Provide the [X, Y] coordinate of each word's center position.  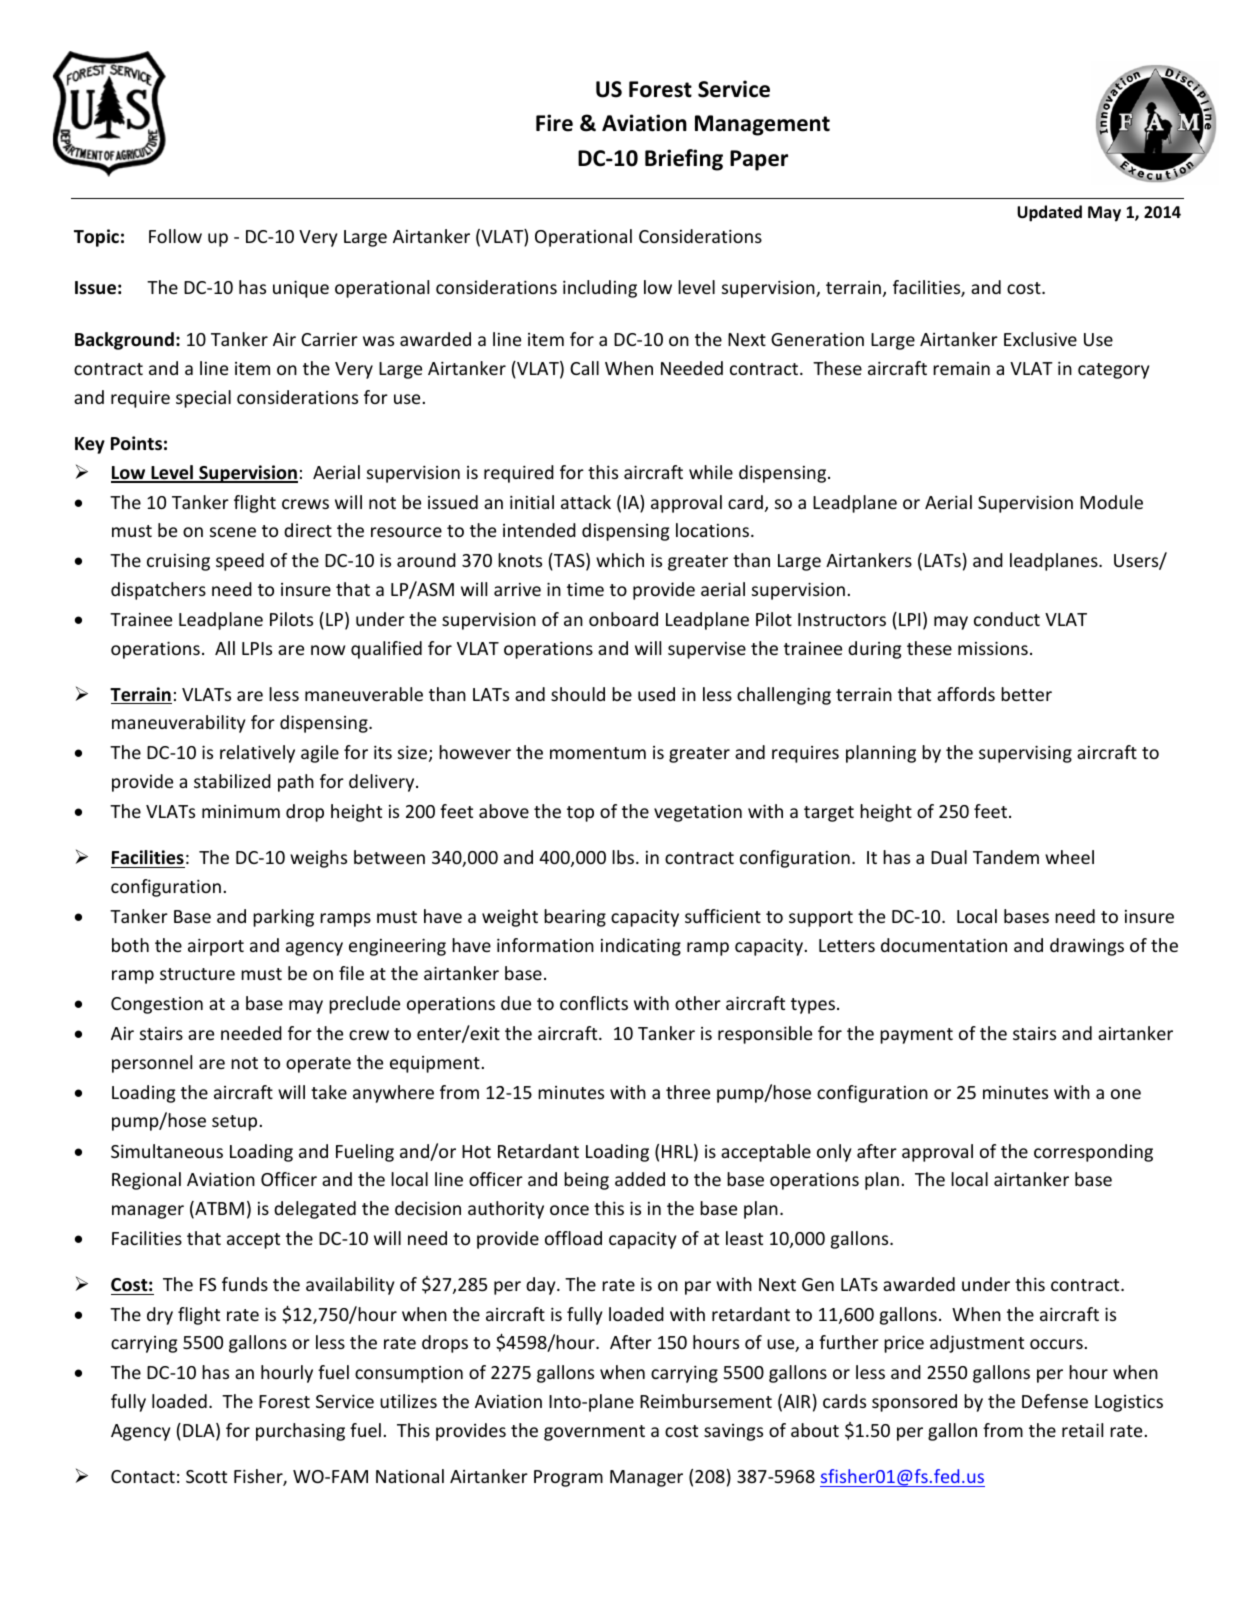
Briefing [684, 160]
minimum [241, 811]
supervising [1025, 754]
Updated [1049, 213]
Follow [175, 236]
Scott [206, 1476]
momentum [598, 753]
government [594, 1433]
